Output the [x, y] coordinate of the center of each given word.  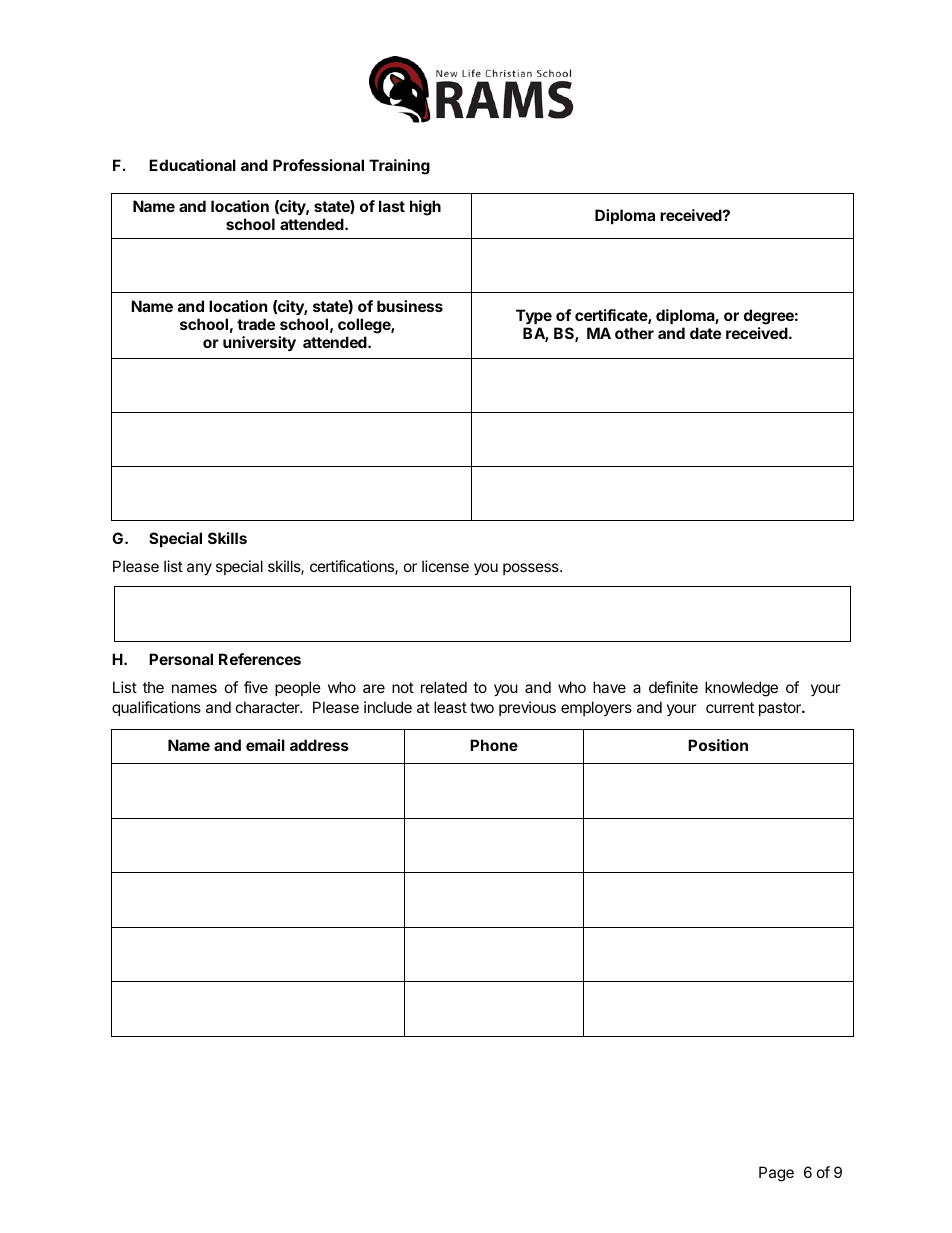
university [259, 343]
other [634, 333]
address [319, 745]
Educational [192, 165]
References [260, 659]
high [425, 208]
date [705, 333]
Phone [494, 745]
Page [776, 1174]
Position [718, 745]
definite [673, 687]
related [444, 687]
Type [534, 316]
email [265, 745]
